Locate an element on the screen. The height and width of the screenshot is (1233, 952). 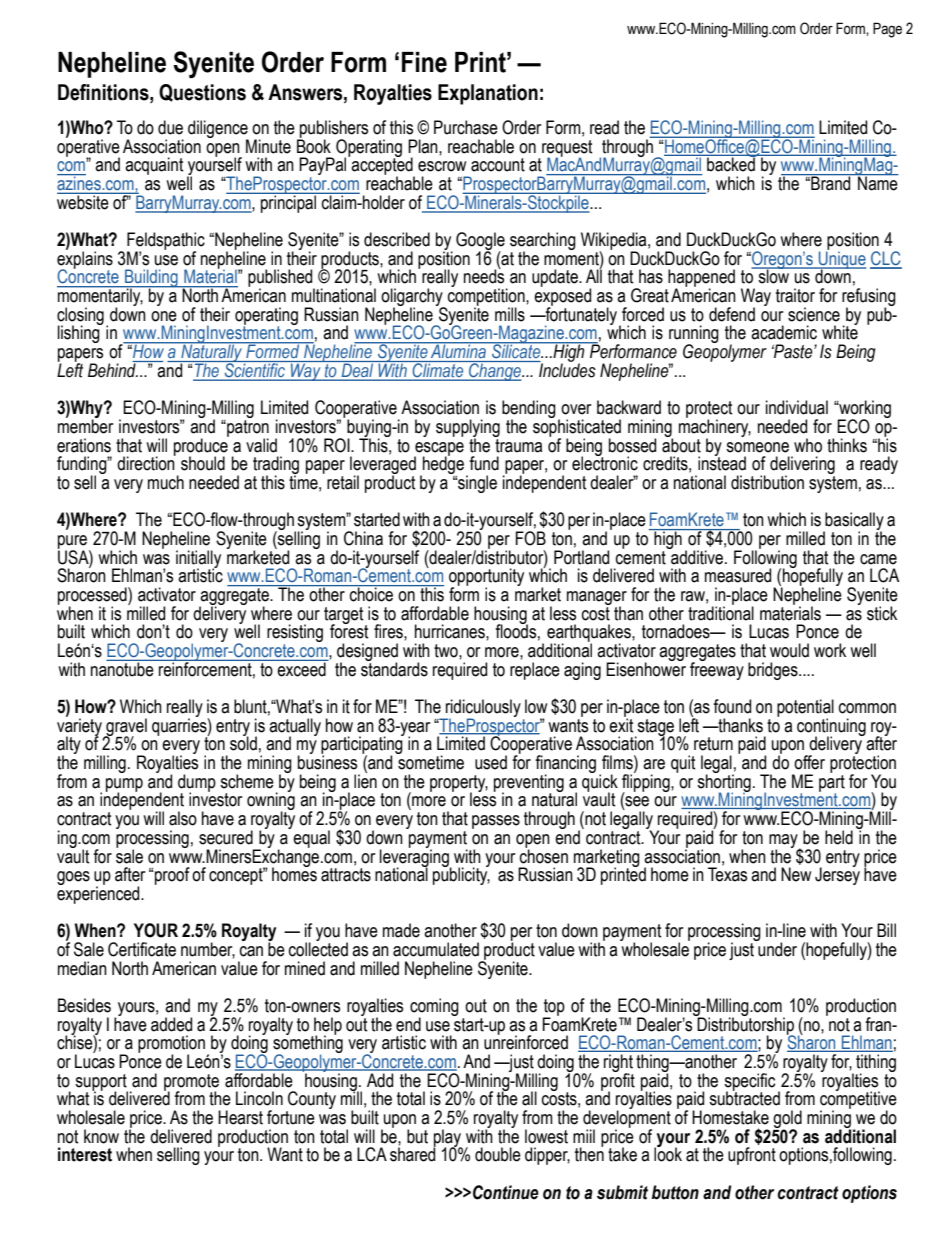
Questions is located at coordinates (202, 93).
